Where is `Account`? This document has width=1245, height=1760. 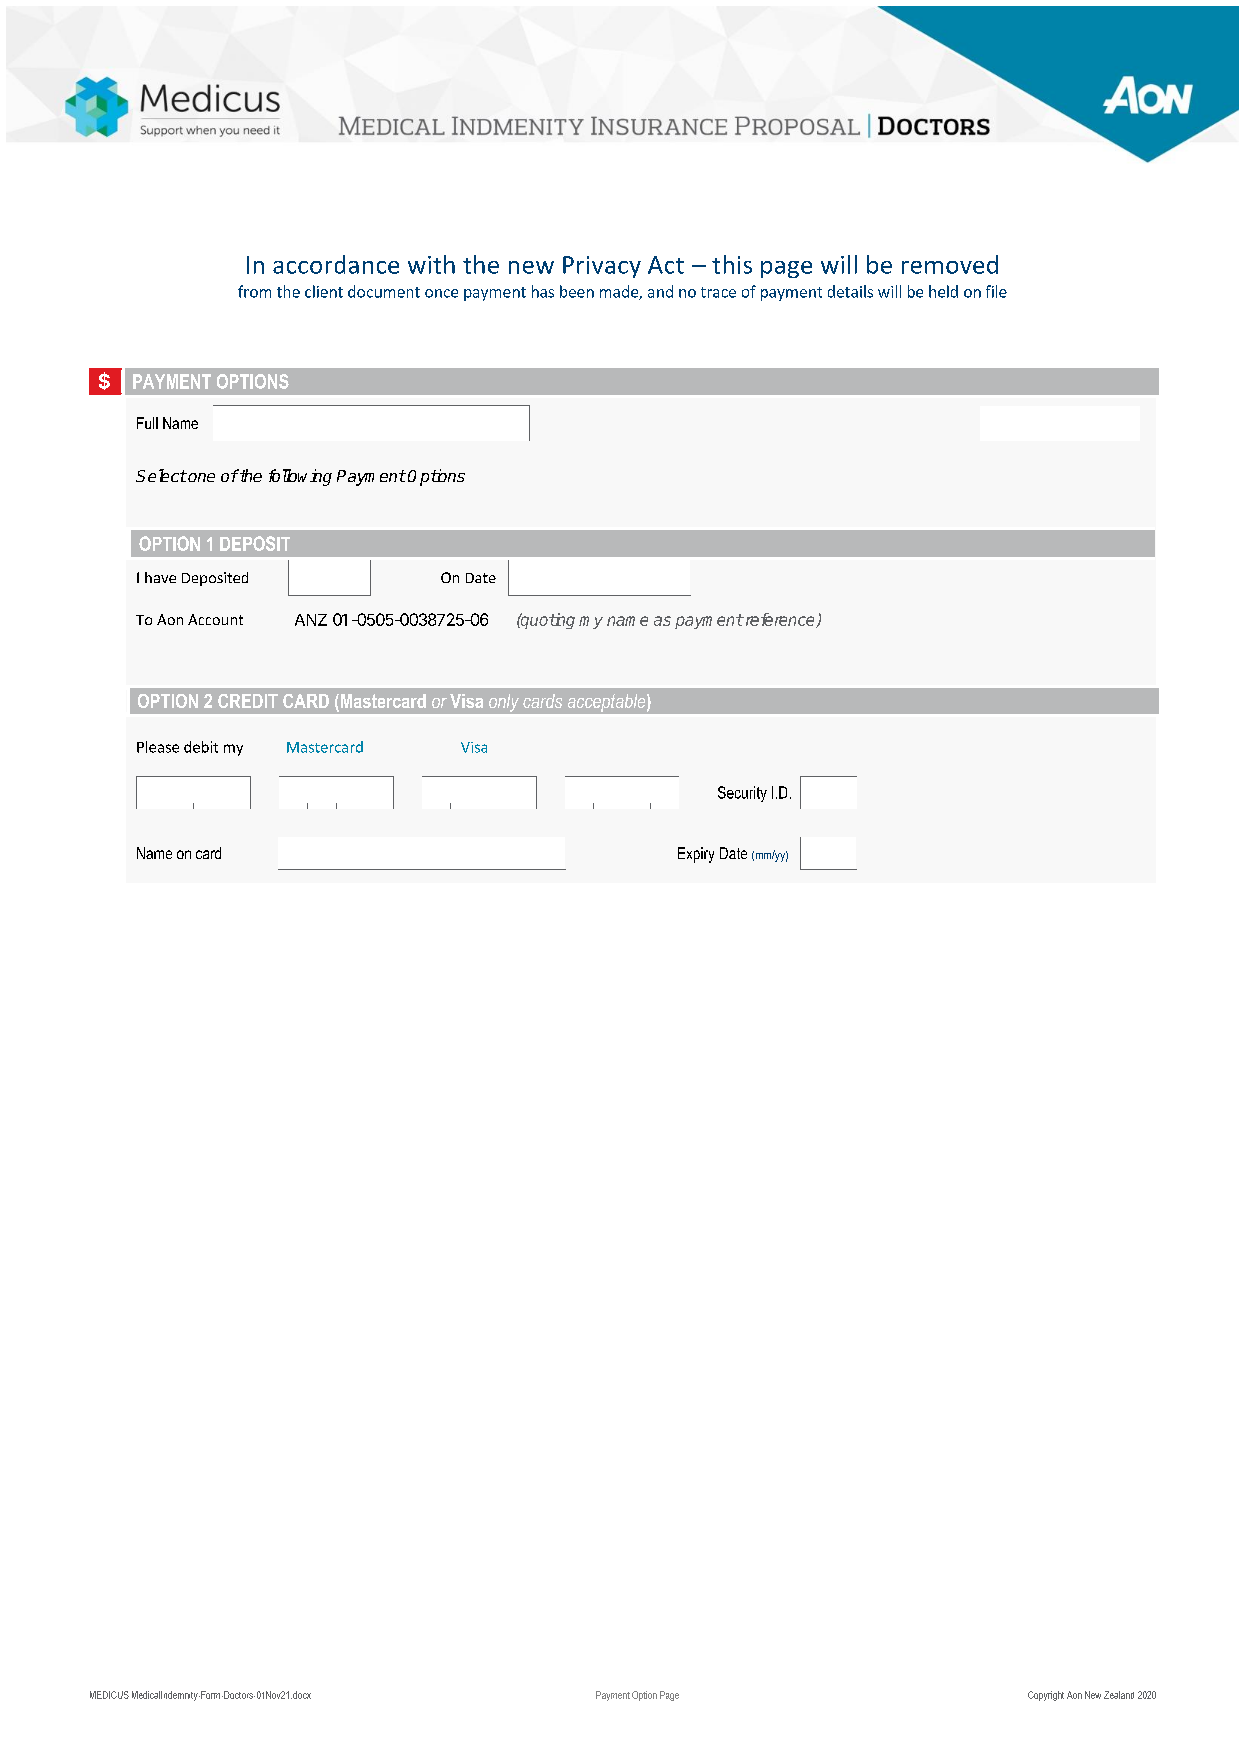
Account is located at coordinates (215, 619).
